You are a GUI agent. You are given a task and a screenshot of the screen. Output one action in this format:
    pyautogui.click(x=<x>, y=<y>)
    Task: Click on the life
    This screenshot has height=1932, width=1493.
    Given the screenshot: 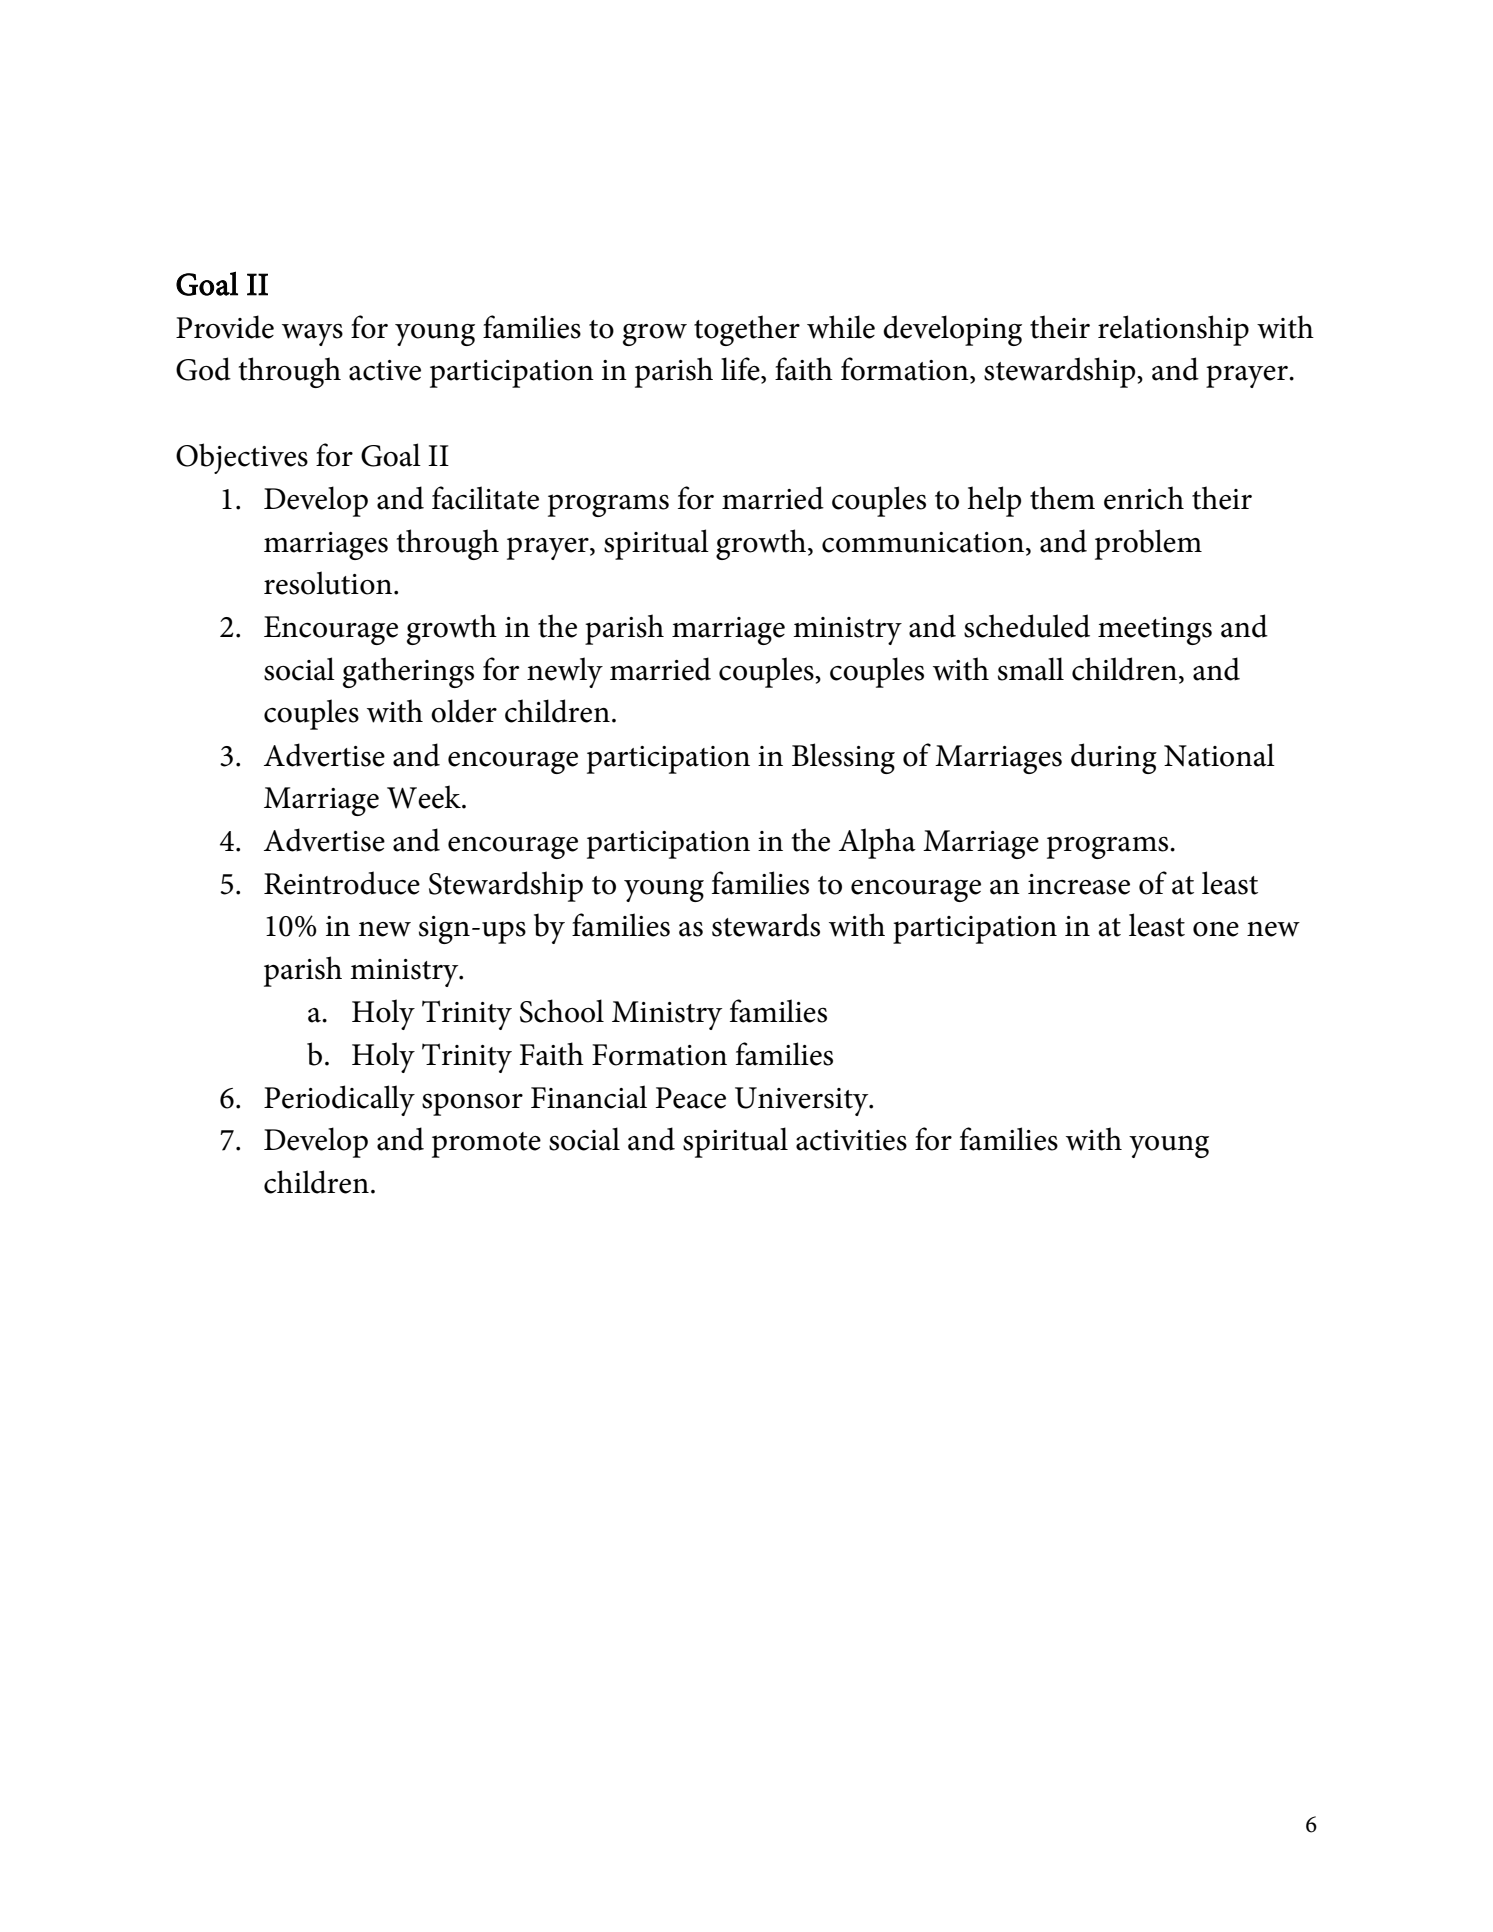 What is the action you would take?
    pyautogui.click(x=741, y=370)
